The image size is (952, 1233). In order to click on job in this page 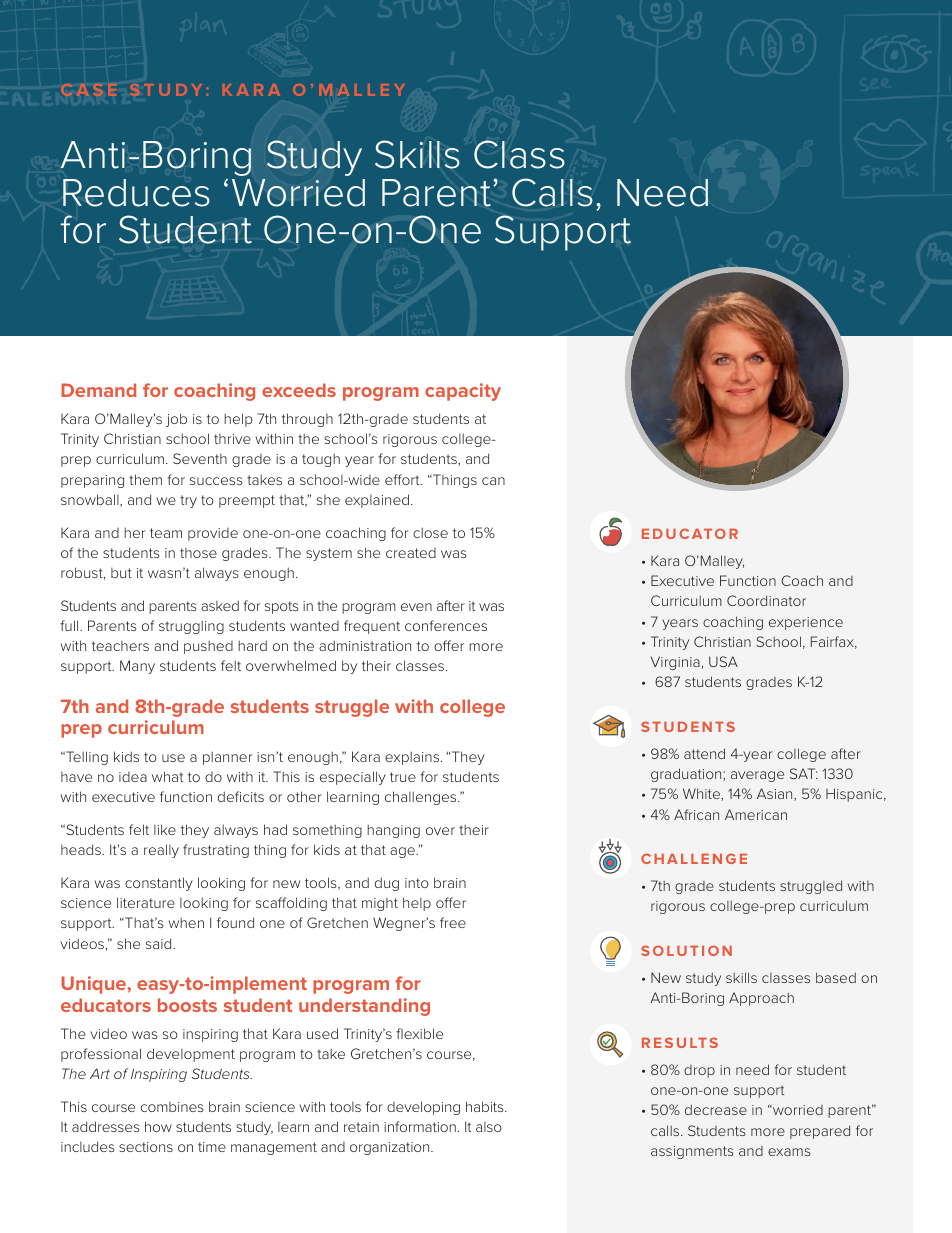, I will do `click(176, 420)`.
